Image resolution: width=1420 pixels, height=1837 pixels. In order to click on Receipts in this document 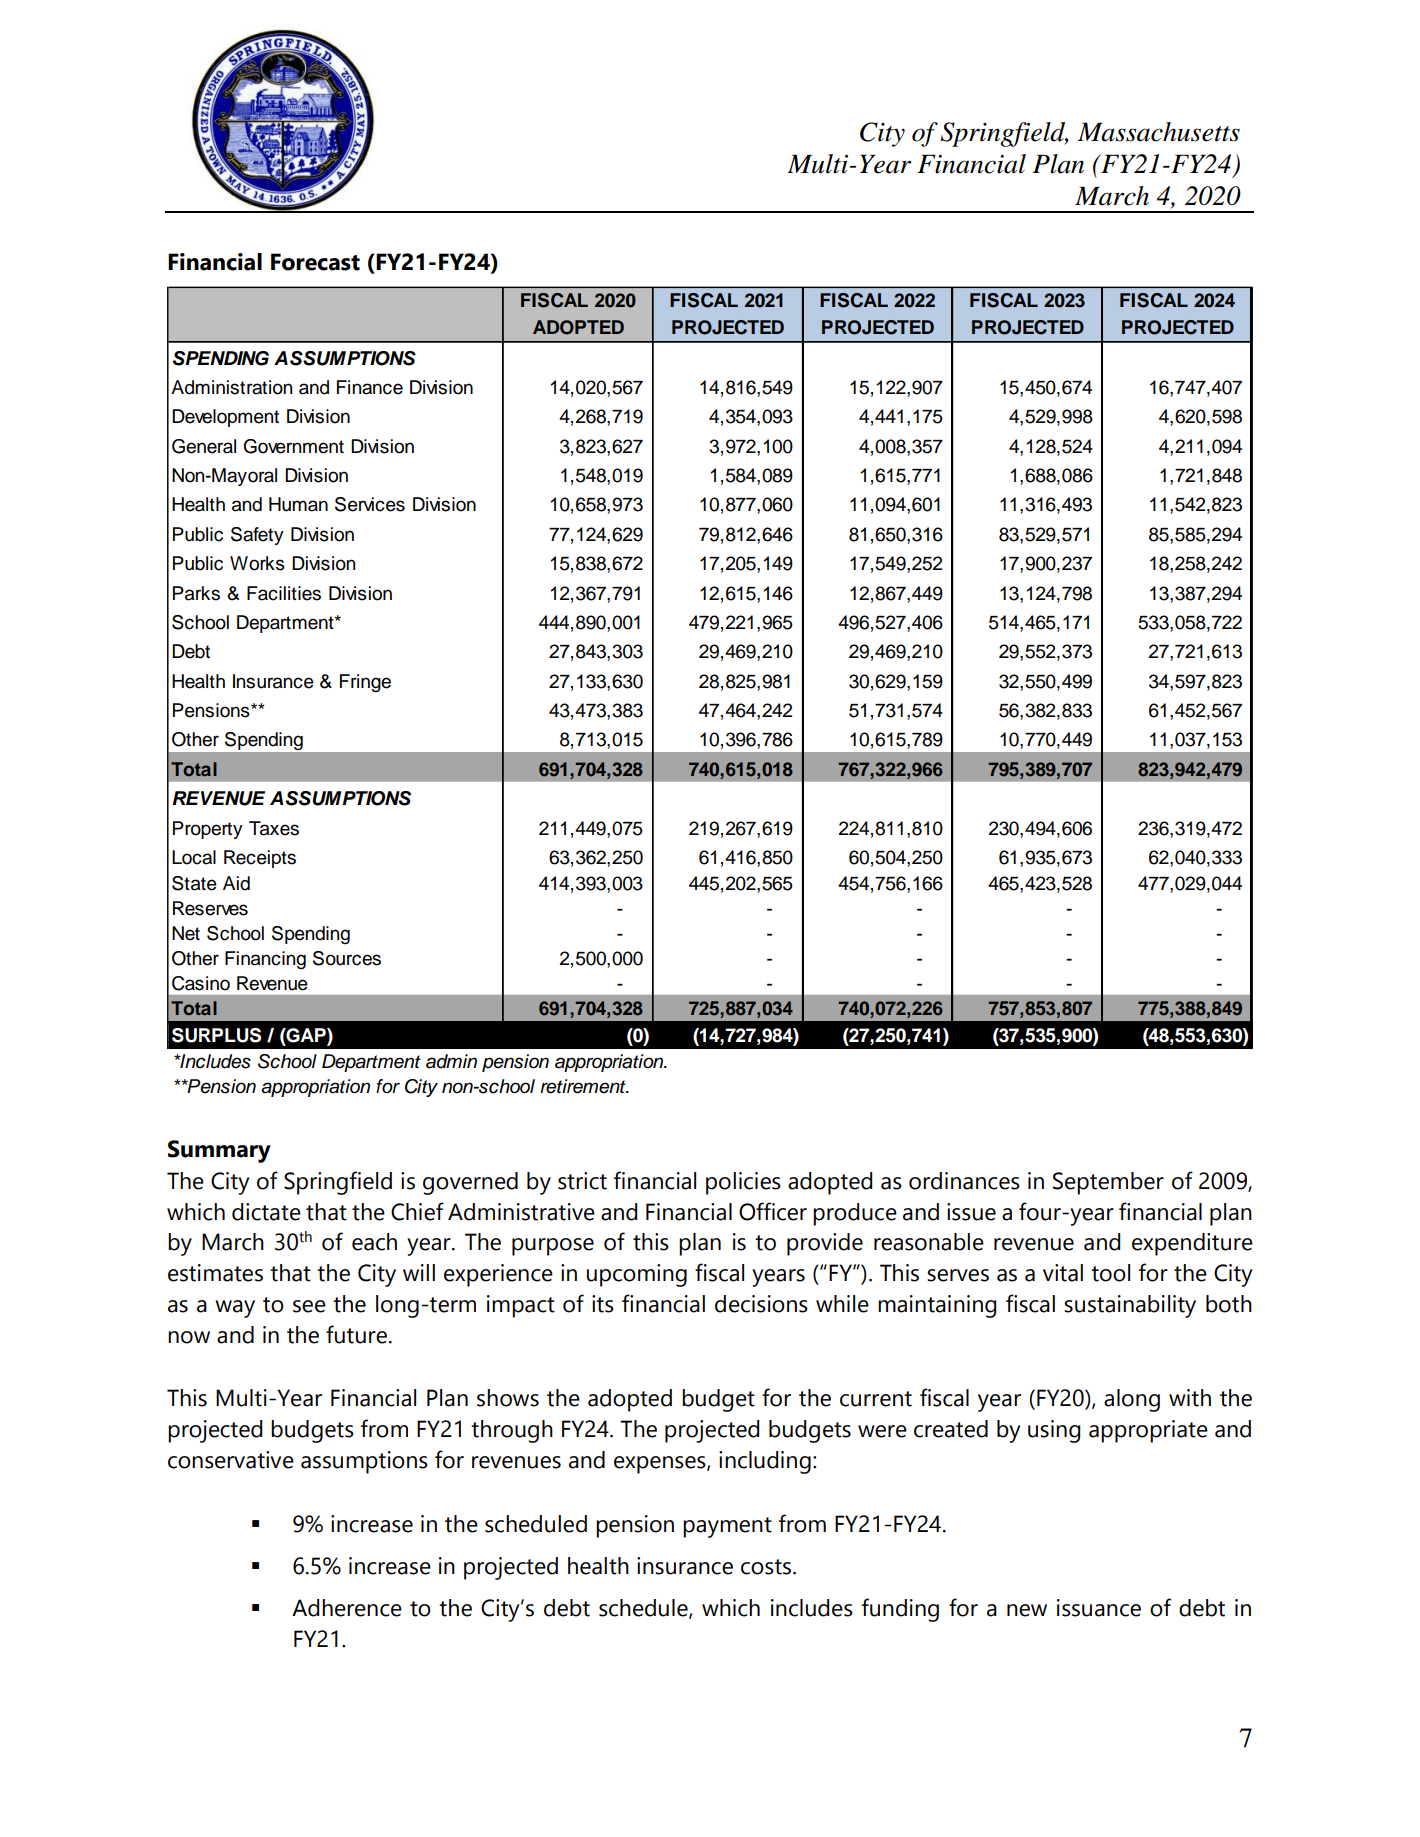, I will do `click(260, 859)`.
